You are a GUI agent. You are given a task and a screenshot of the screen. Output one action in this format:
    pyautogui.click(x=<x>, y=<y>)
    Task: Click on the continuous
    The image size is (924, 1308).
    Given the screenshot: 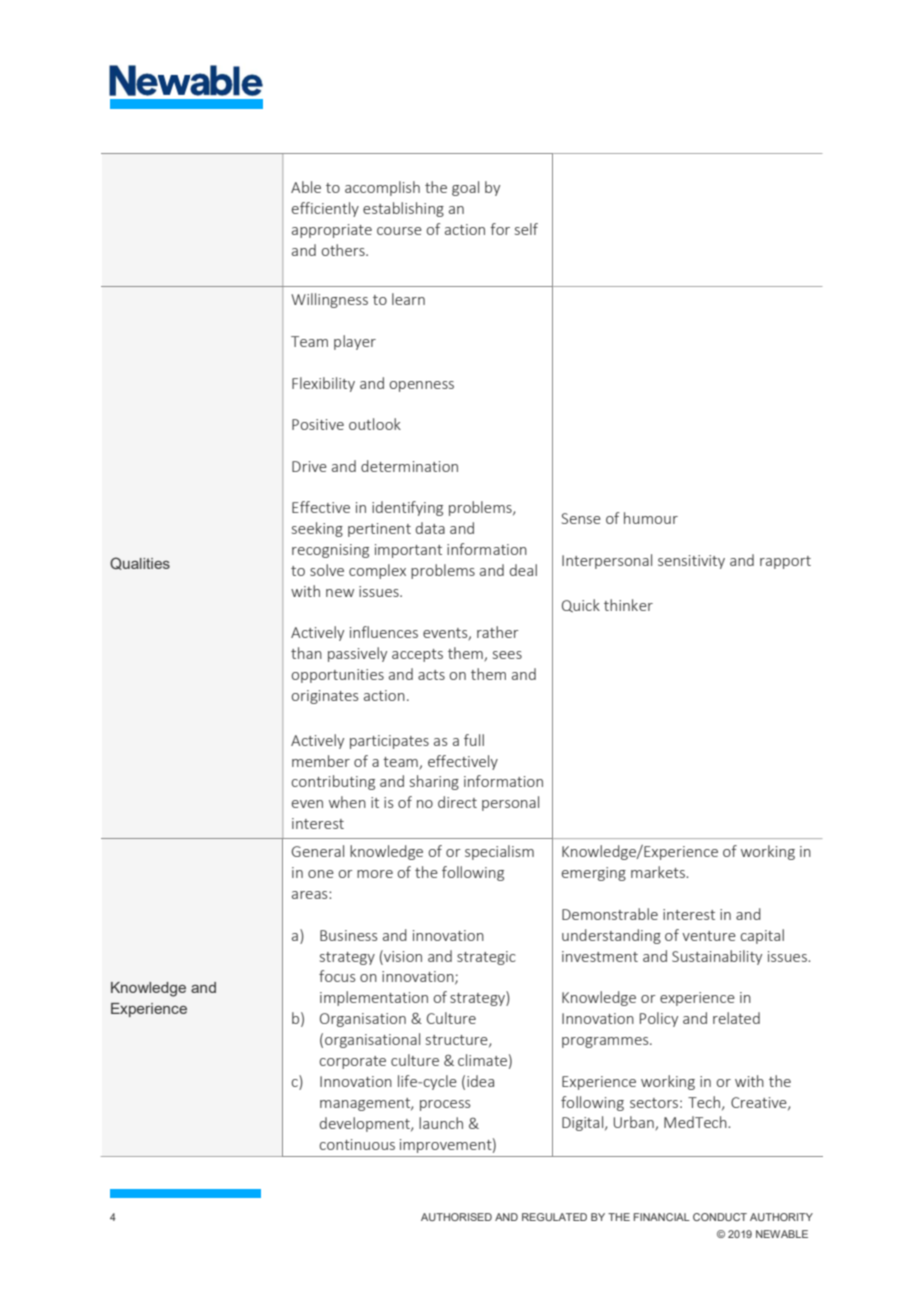 What is the action you would take?
    pyautogui.click(x=357, y=1144)
